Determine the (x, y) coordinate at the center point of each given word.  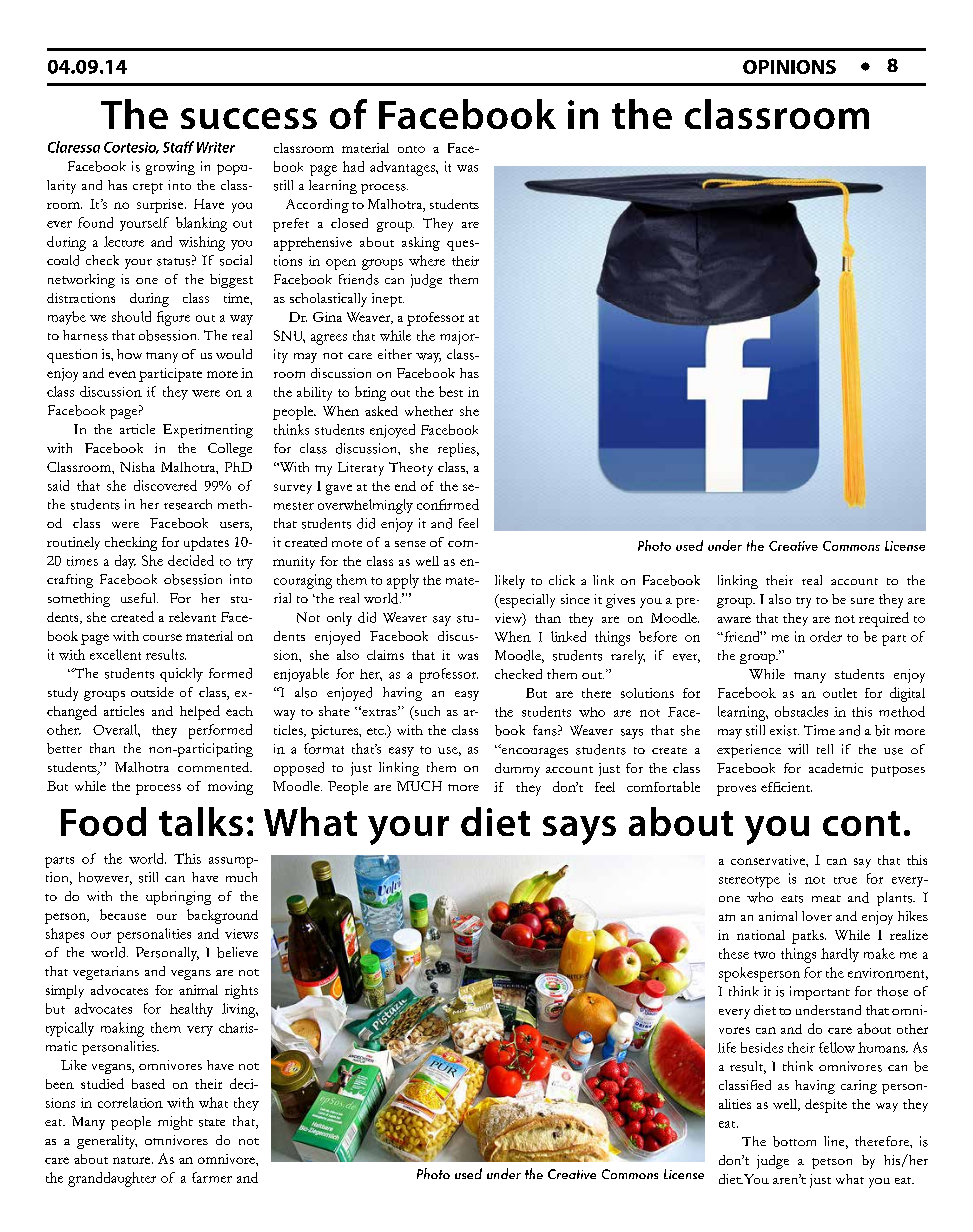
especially (526, 601)
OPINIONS (789, 67)
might (175, 1123)
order (826, 636)
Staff (178, 147)
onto (411, 149)
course (162, 637)
